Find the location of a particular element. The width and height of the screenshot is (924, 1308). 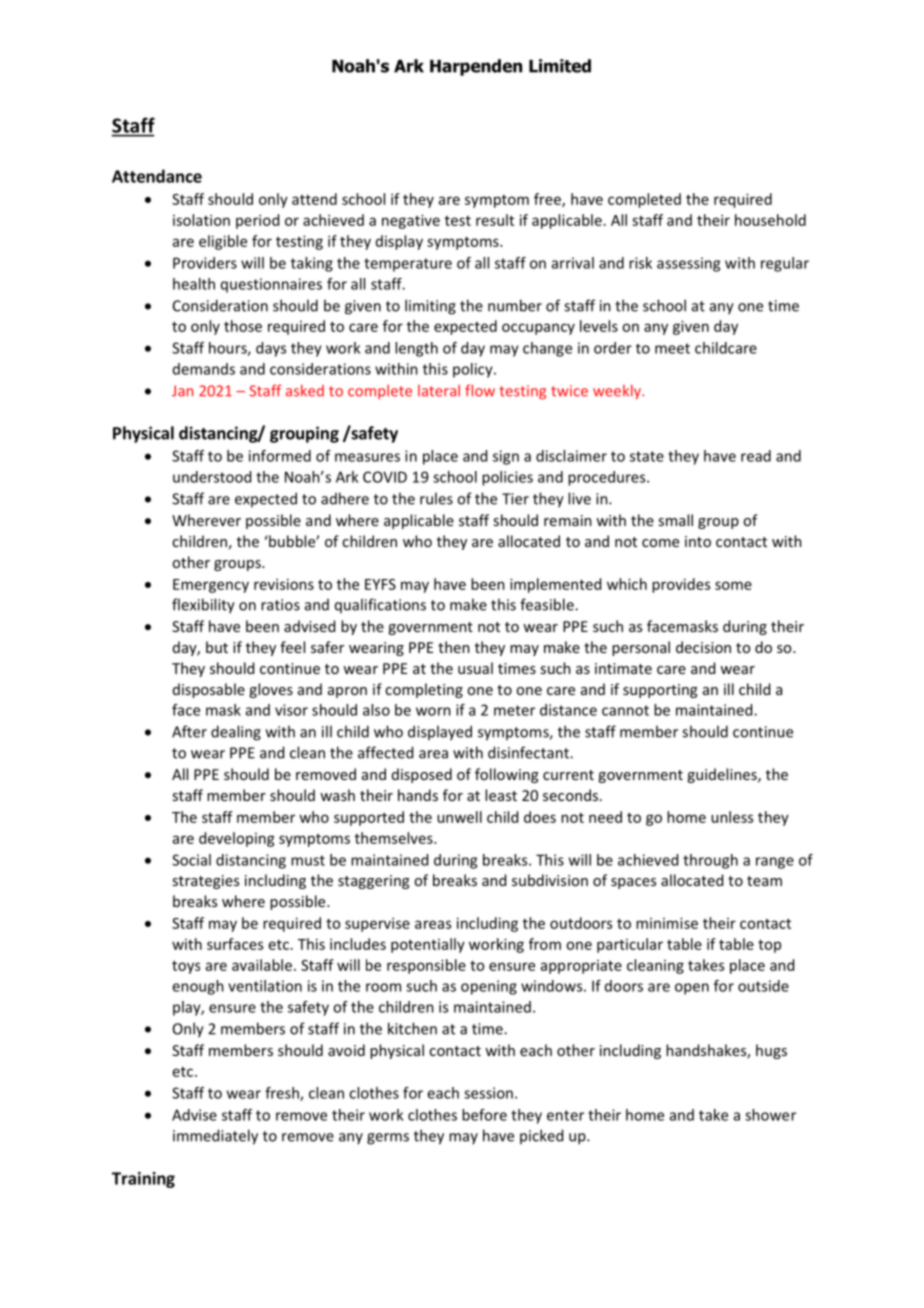

Limited is located at coordinates (560, 66).
